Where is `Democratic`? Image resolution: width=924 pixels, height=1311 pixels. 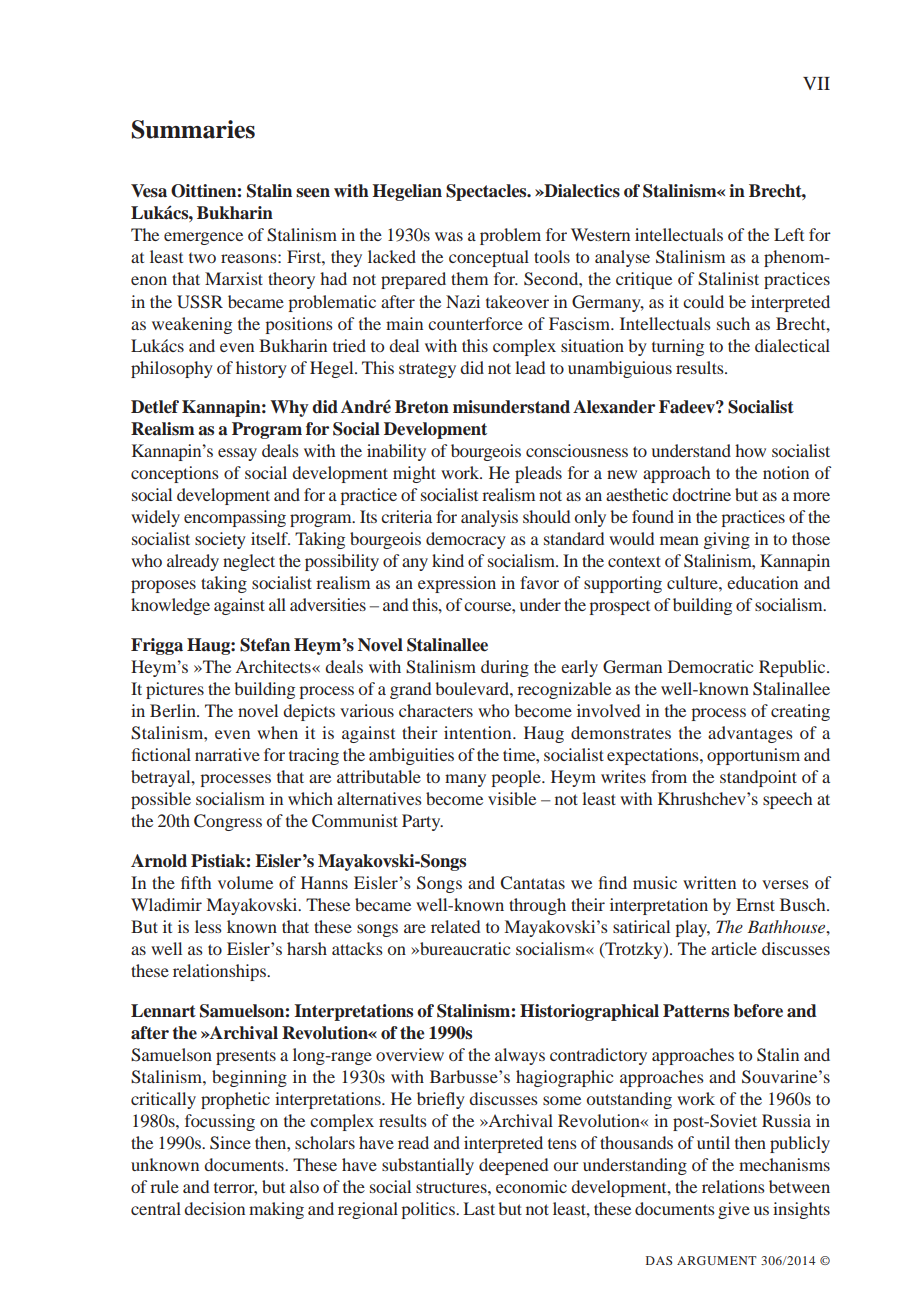
Democratic is located at coordinates (710, 666).
